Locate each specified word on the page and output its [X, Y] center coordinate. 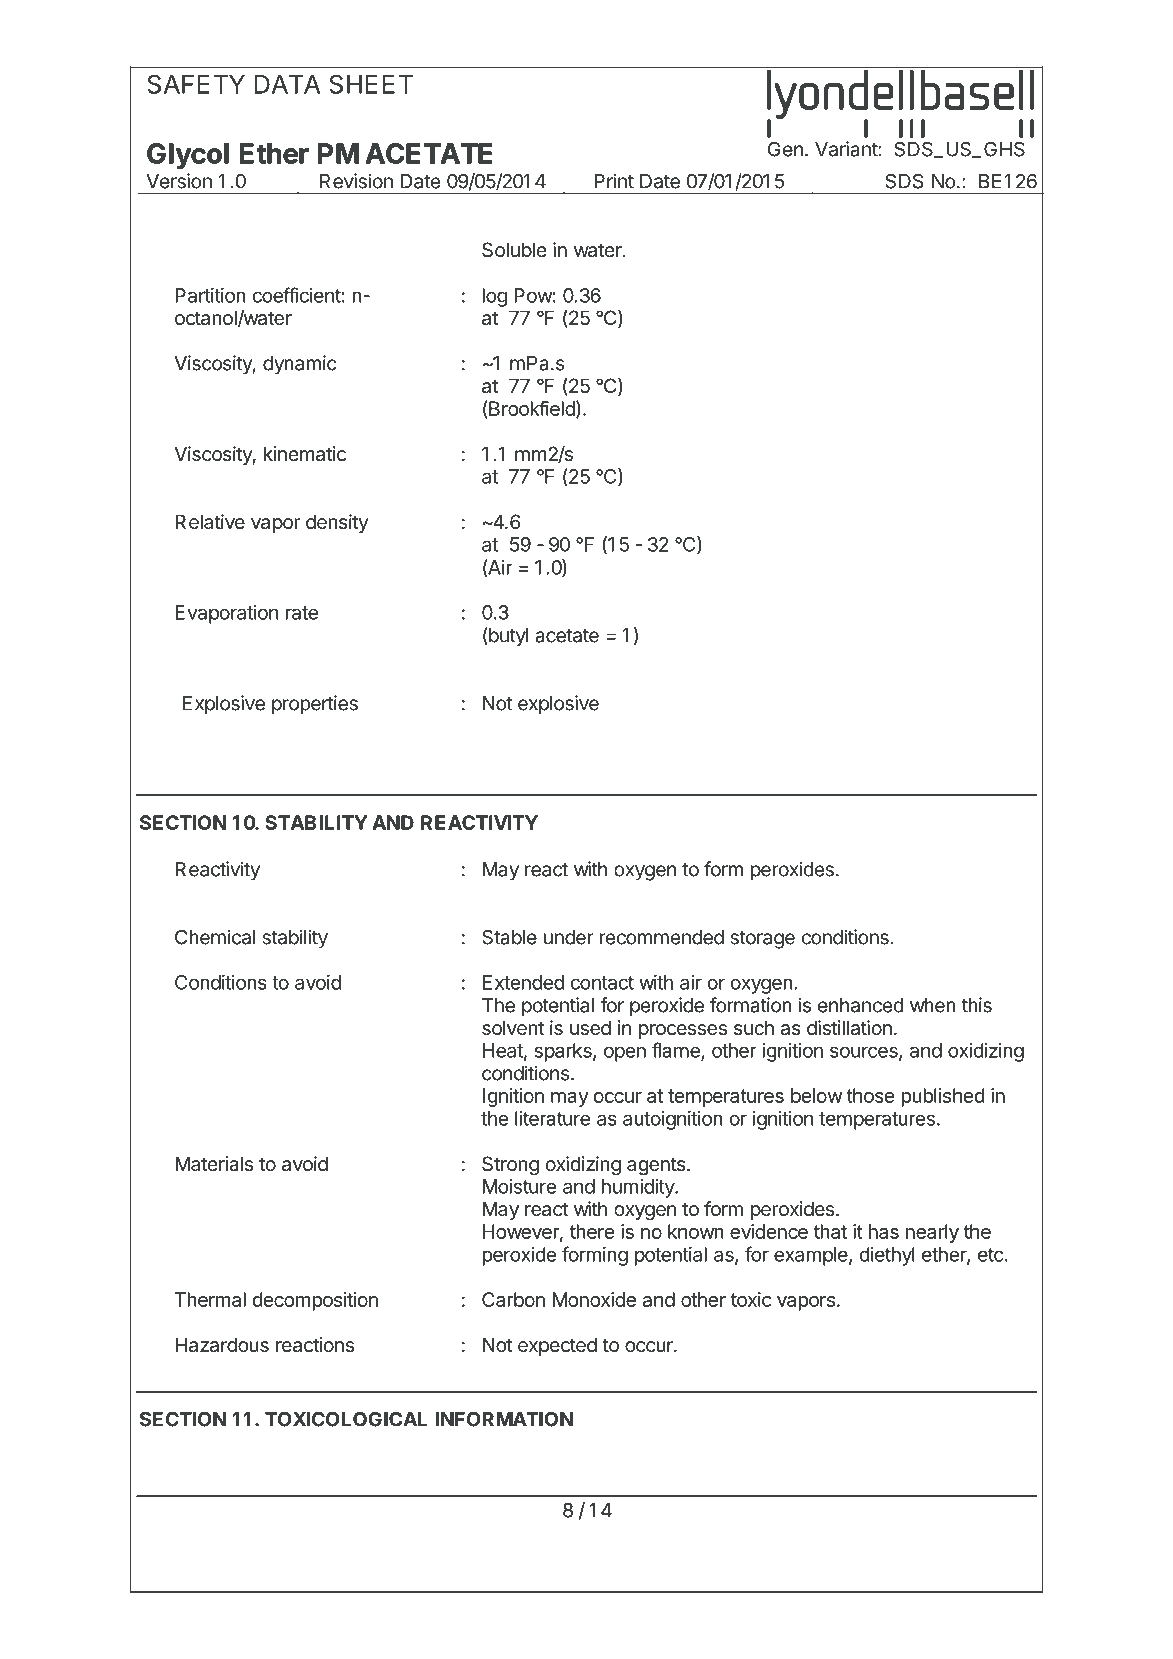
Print [614, 181]
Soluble [514, 250]
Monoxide [594, 1299]
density [337, 523]
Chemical [215, 937]
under [569, 937]
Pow [533, 295]
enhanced [861, 1005]
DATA [287, 84]
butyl [507, 637]
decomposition [315, 1301]
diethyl [887, 1256]
